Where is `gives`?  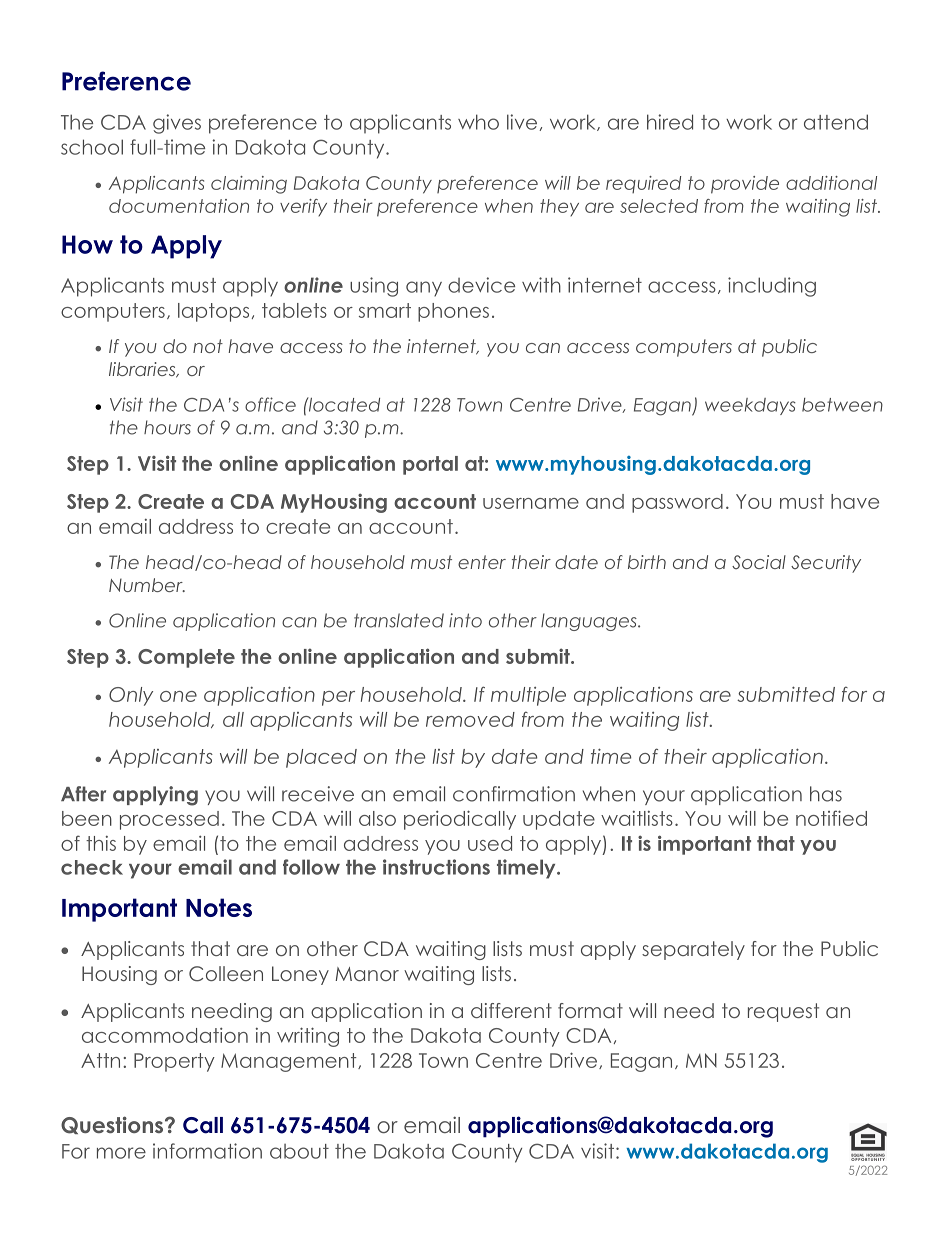 gives is located at coordinates (177, 124).
